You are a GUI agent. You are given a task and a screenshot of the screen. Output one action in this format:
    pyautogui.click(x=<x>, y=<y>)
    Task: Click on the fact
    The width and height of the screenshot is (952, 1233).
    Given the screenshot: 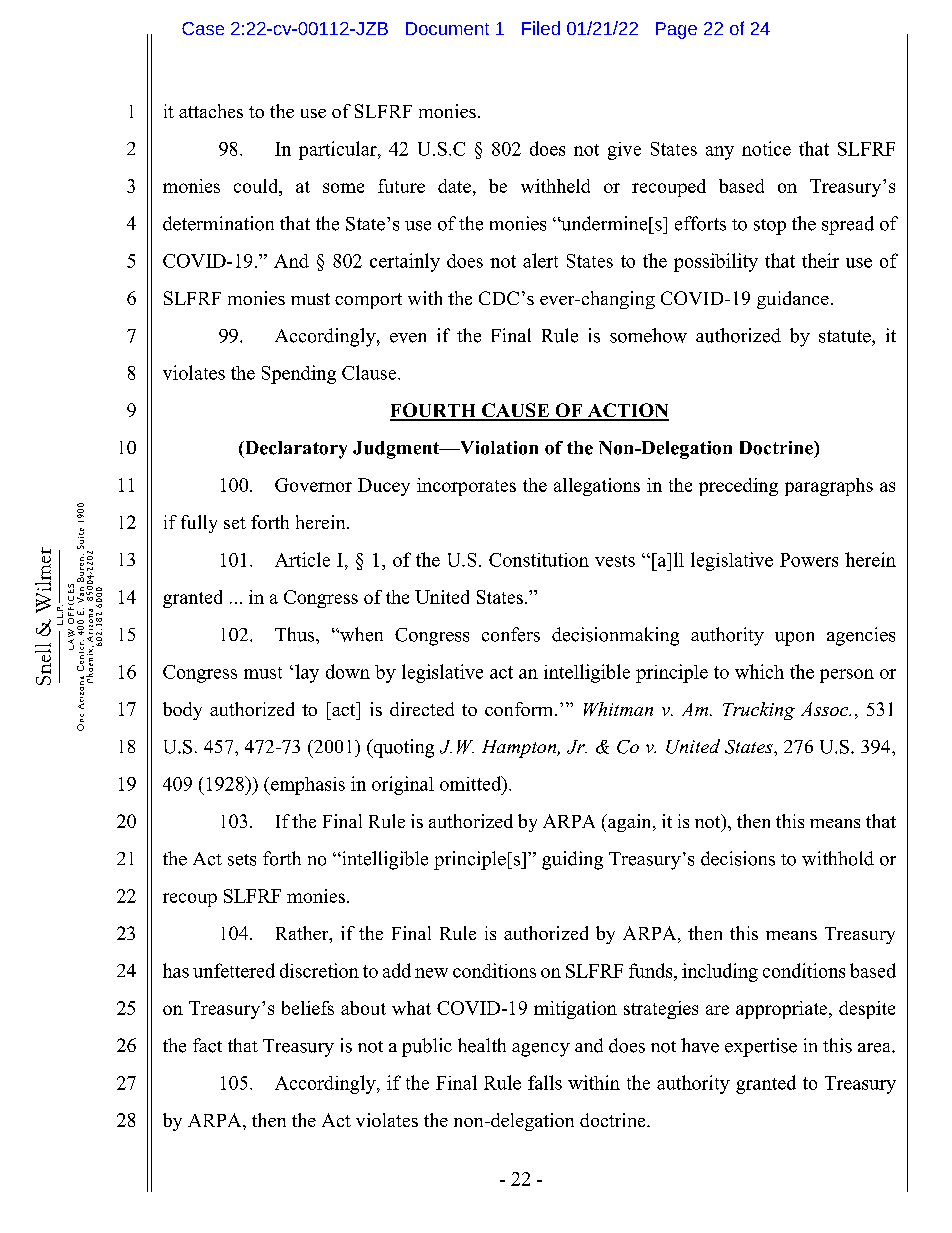 What is the action you would take?
    pyautogui.click(x=207, y=1045)
